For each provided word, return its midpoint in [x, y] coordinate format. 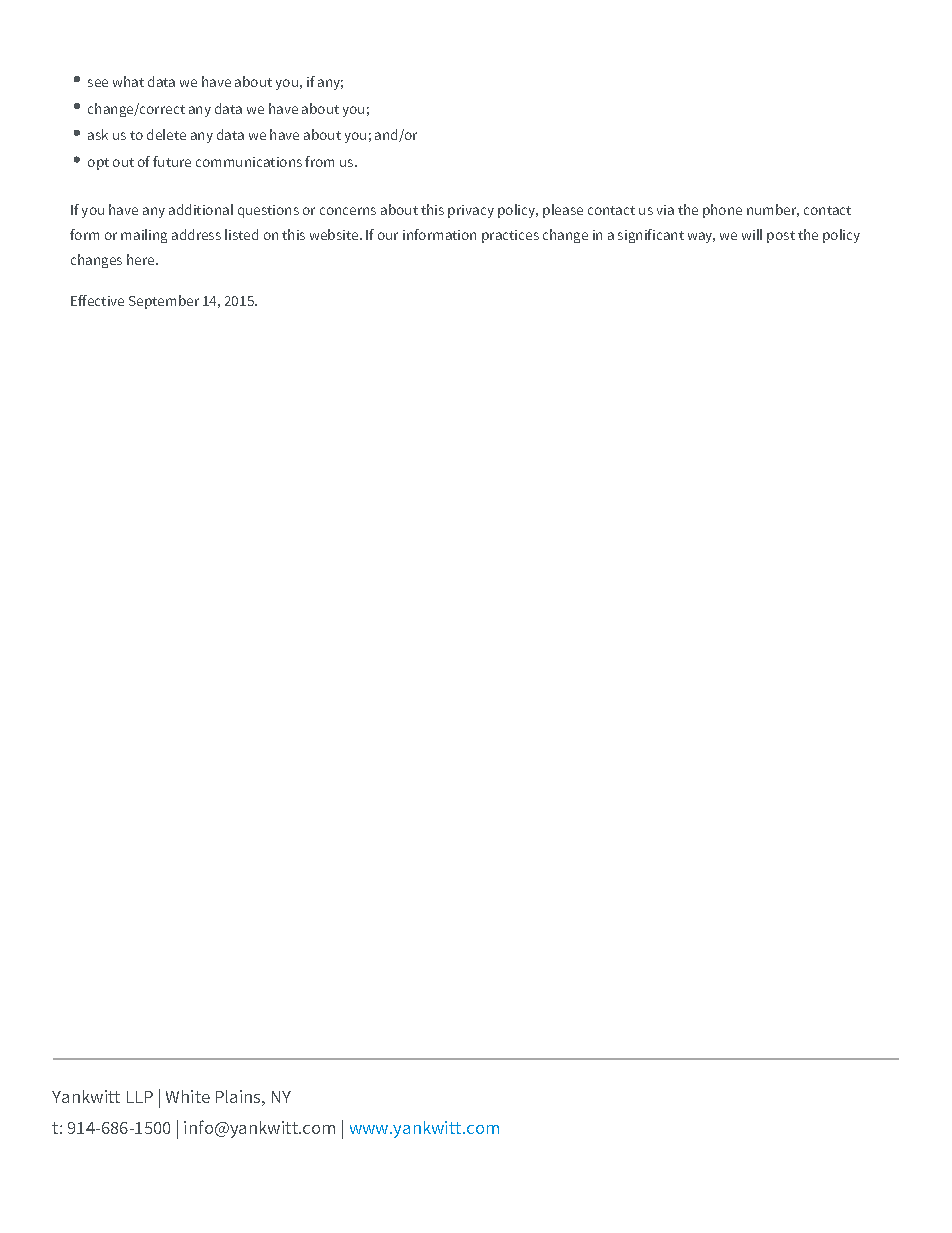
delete [166, 134]
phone [722, 211]
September [164, 302]
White [188, 1096]
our [388, 236]
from [319, 161]
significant [651, 236]
